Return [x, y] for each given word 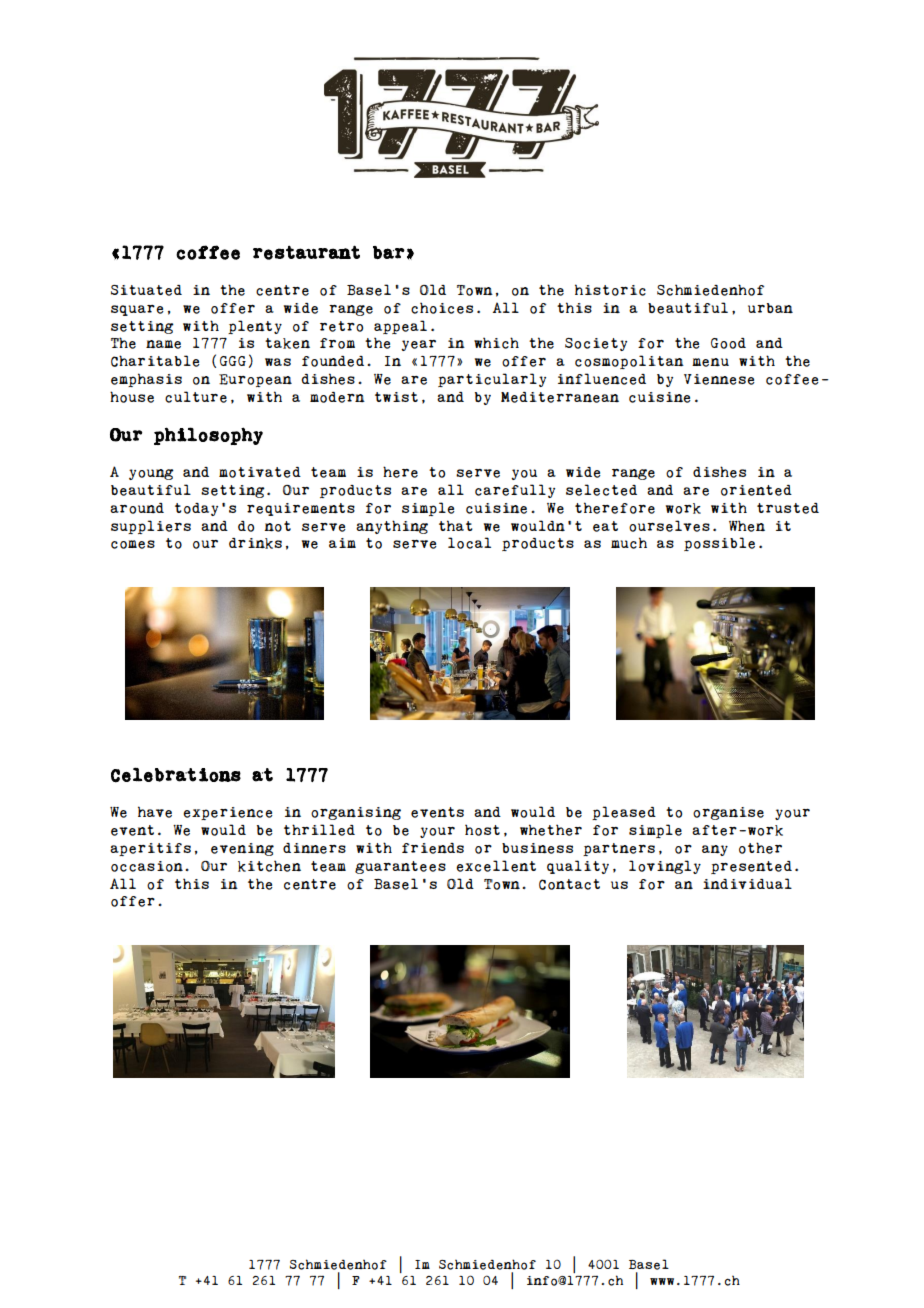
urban [770, 308]
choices [442, 308]
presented [751, 867]
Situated [146, 290]
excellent [496, 866]
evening [242, 849]
